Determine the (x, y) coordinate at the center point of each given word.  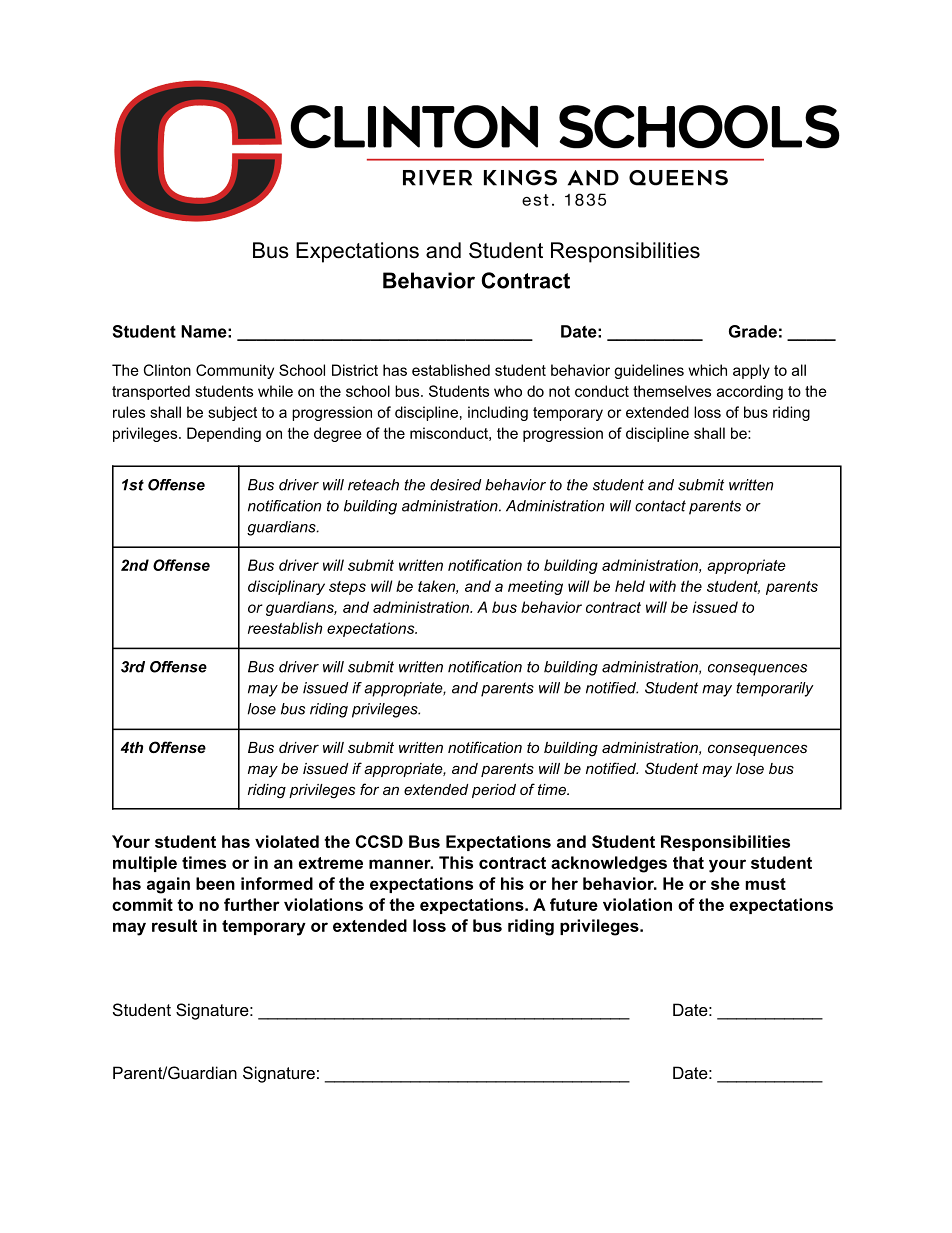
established (451, 370)
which (707, 370)
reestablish (285, 628)
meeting (535, 587)
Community (235, 371)
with (662, 586)
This (456, 862)
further (252, 904)
